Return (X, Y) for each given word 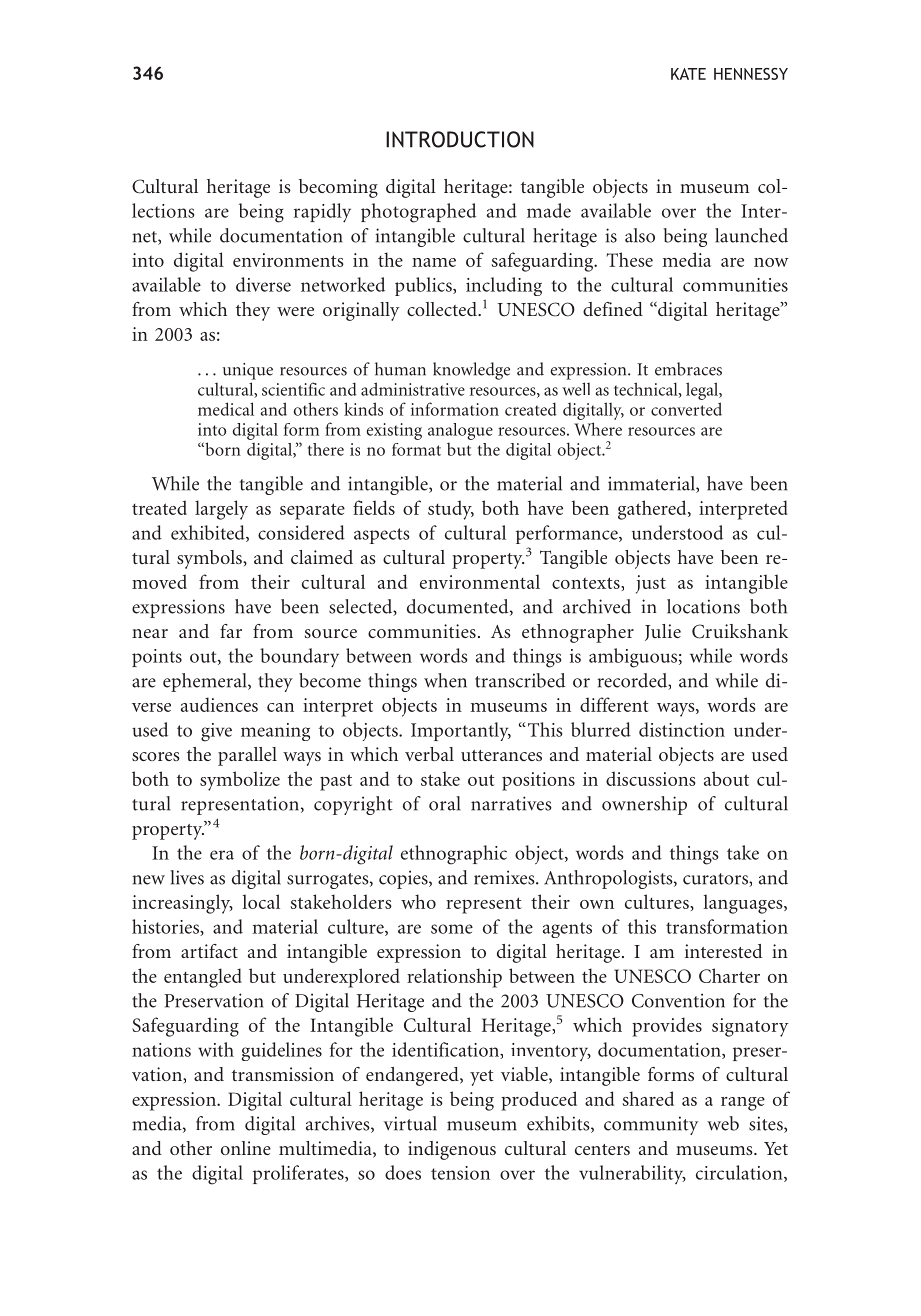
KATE (688, 74)
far (231, 631)
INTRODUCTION (460, 139)
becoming (338, 188)
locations (703, 606)
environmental (480, 581)
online (246, 1148)
